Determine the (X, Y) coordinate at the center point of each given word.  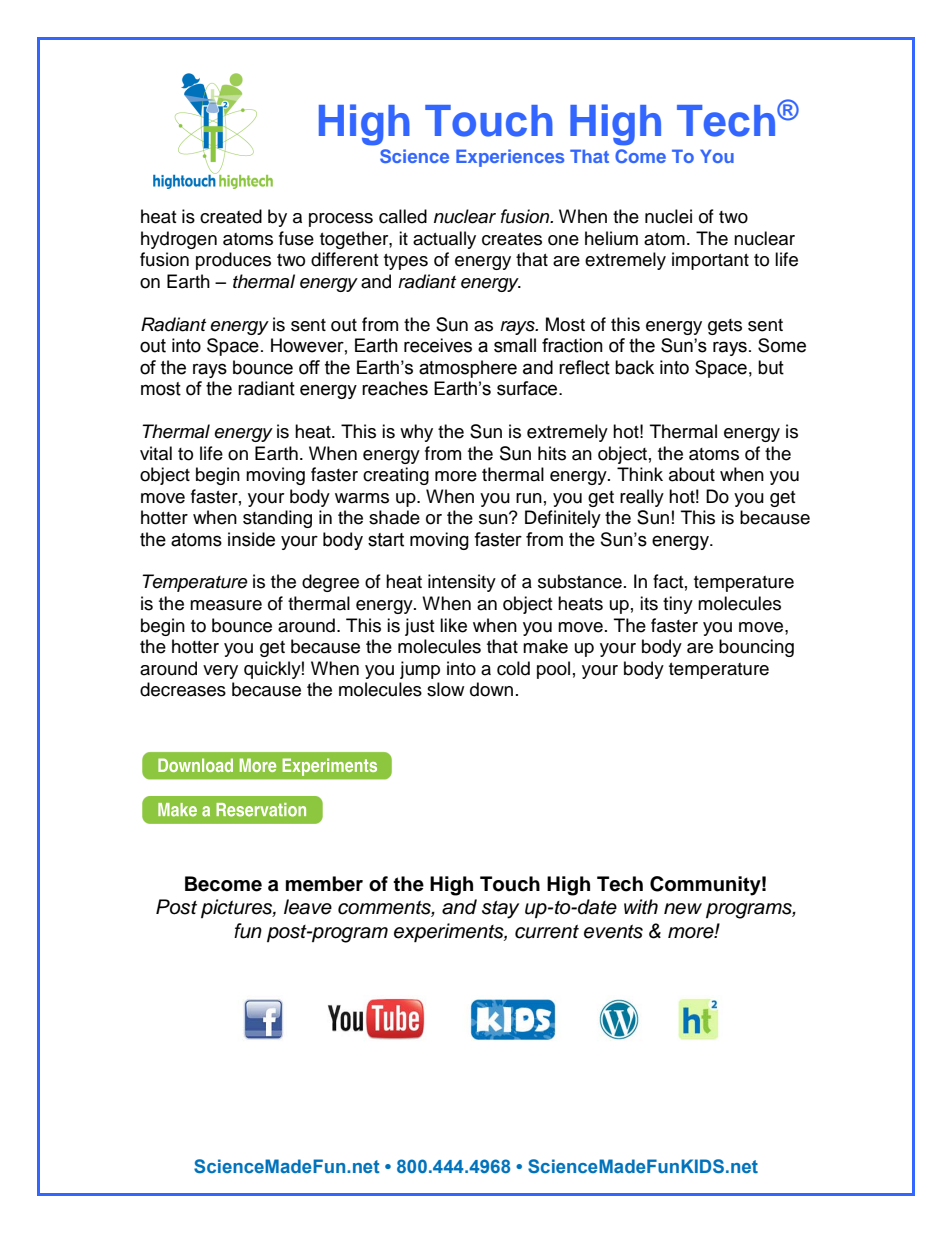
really (642, 498)
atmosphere (468, 369)
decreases (183, 689)
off (309, 367)
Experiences (510, 158)
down (491, 689)
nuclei (668, 216)
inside (251, 539)
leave (308, 907)
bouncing (756, 648)
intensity (462, 583)
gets (725, 327)
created (231, 216)
